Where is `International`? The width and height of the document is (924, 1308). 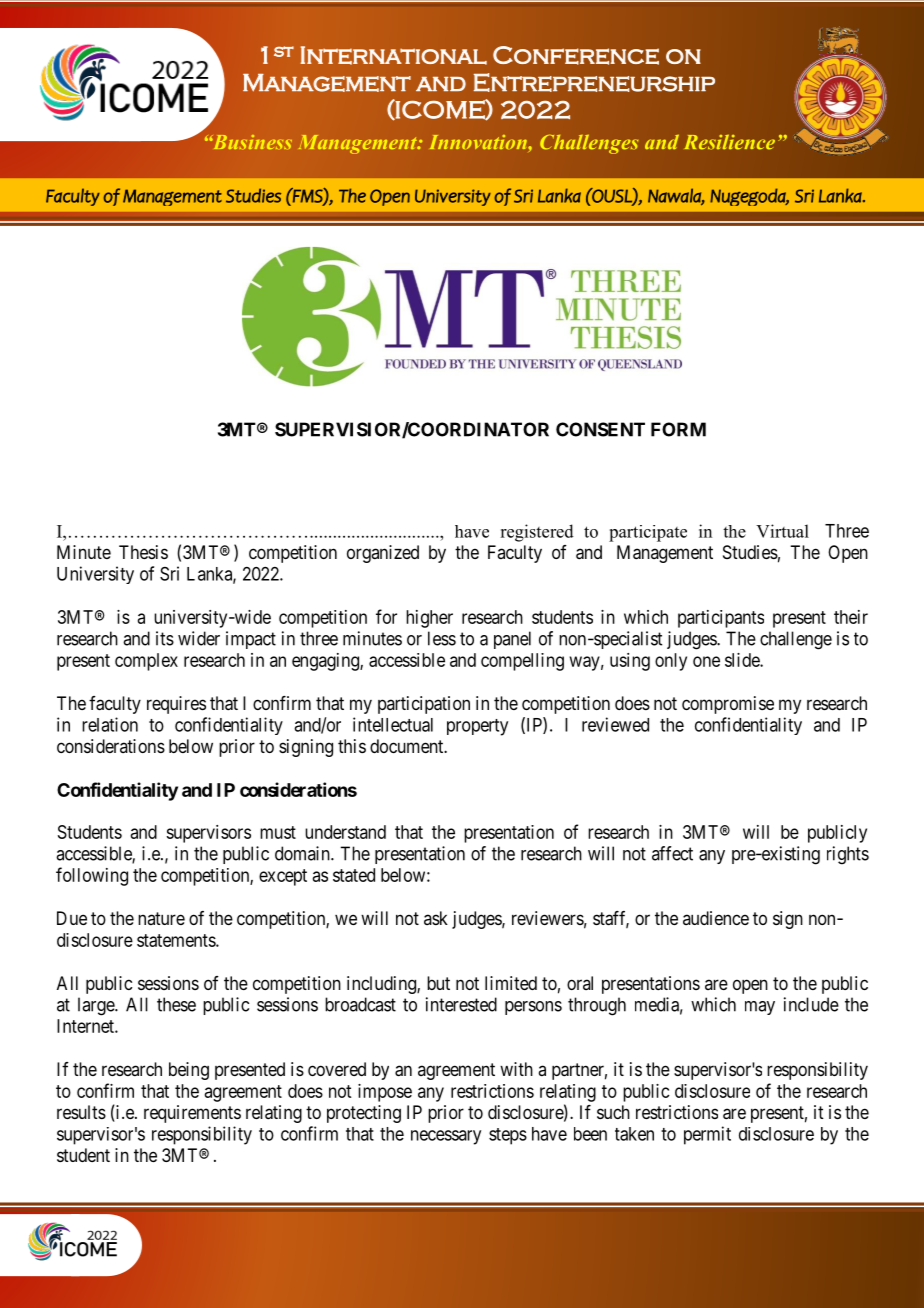
International is located at coordinates (393, 55).
